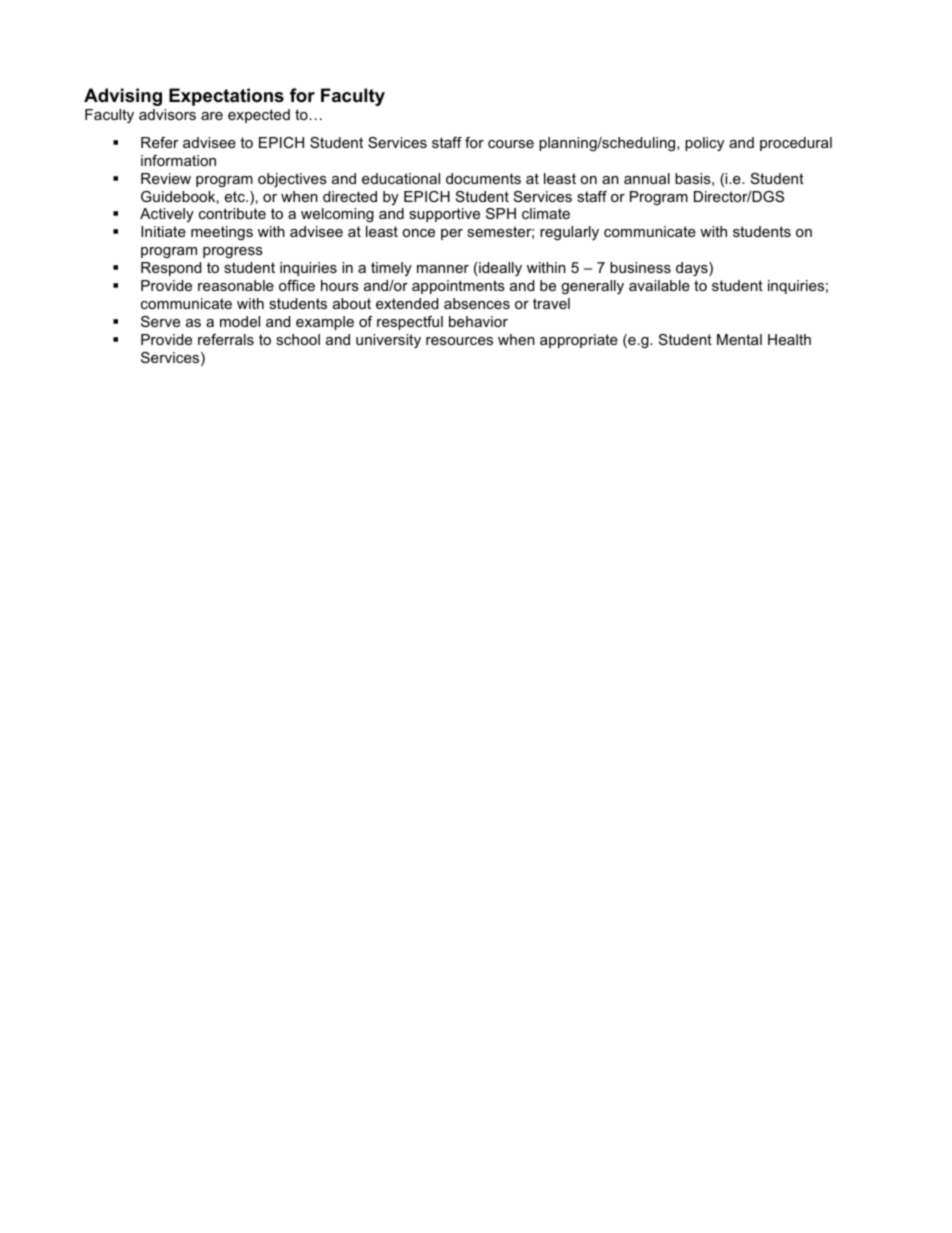 This document has height=1233, width=952. Describe the element at coordinates (226, 97) in the document. I see `Expectations` at that location.
